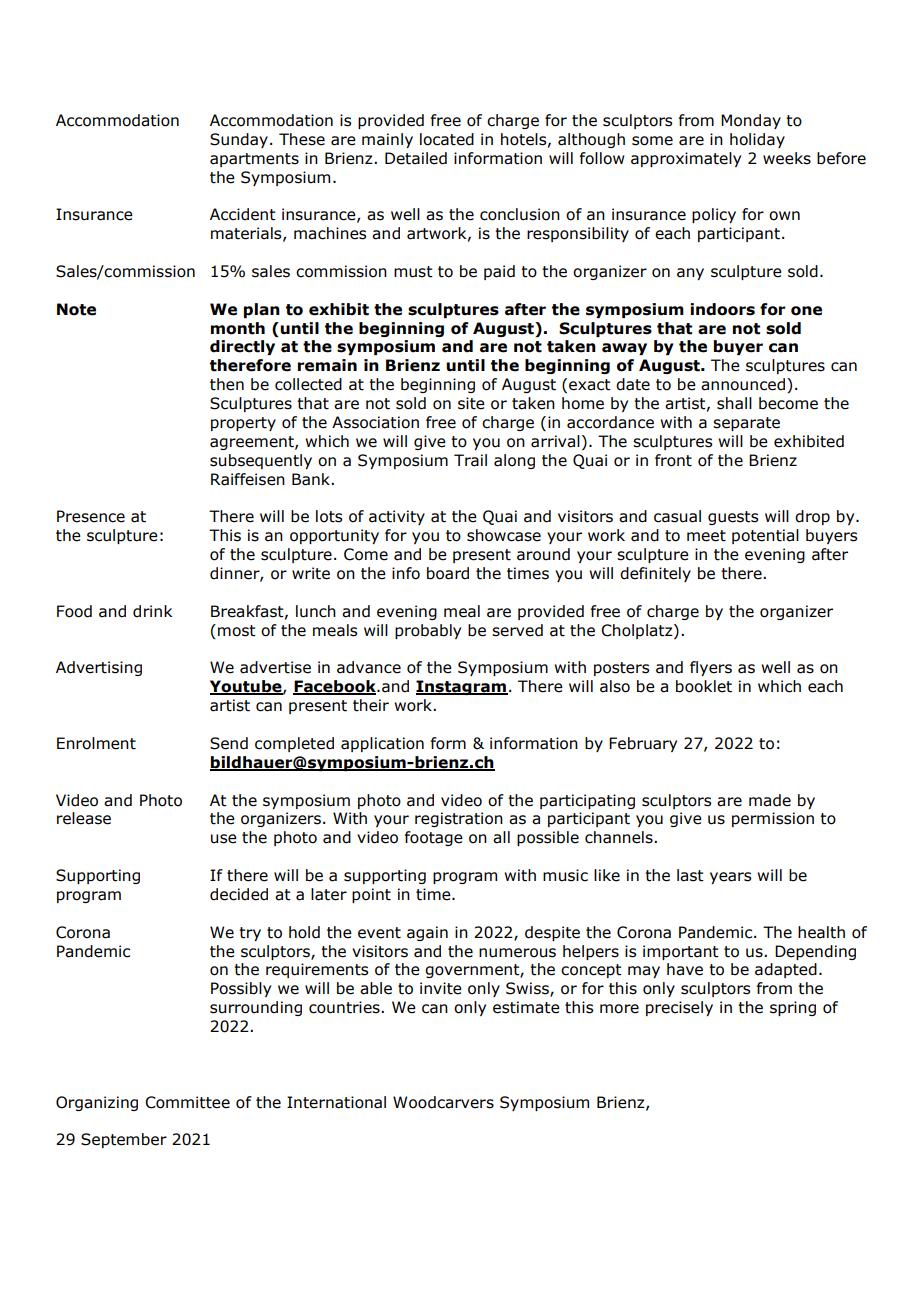 This page has width=924, height=1308. What do you see at coordinates (462, 687) in the page?
I see `Instagram` at bounding box center [462, 687].
